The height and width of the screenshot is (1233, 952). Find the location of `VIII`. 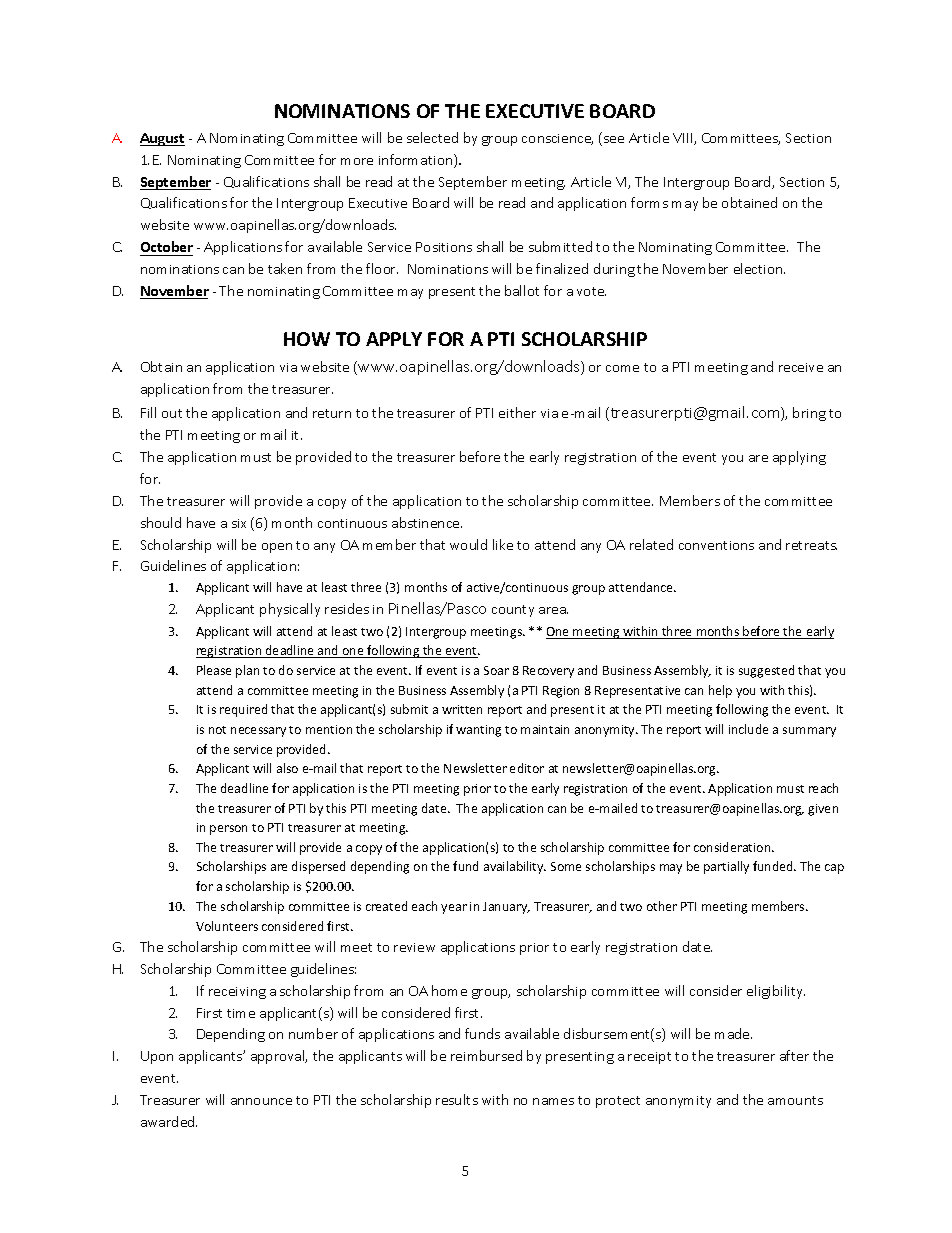

VIII is located at coordinates (684, 139).
